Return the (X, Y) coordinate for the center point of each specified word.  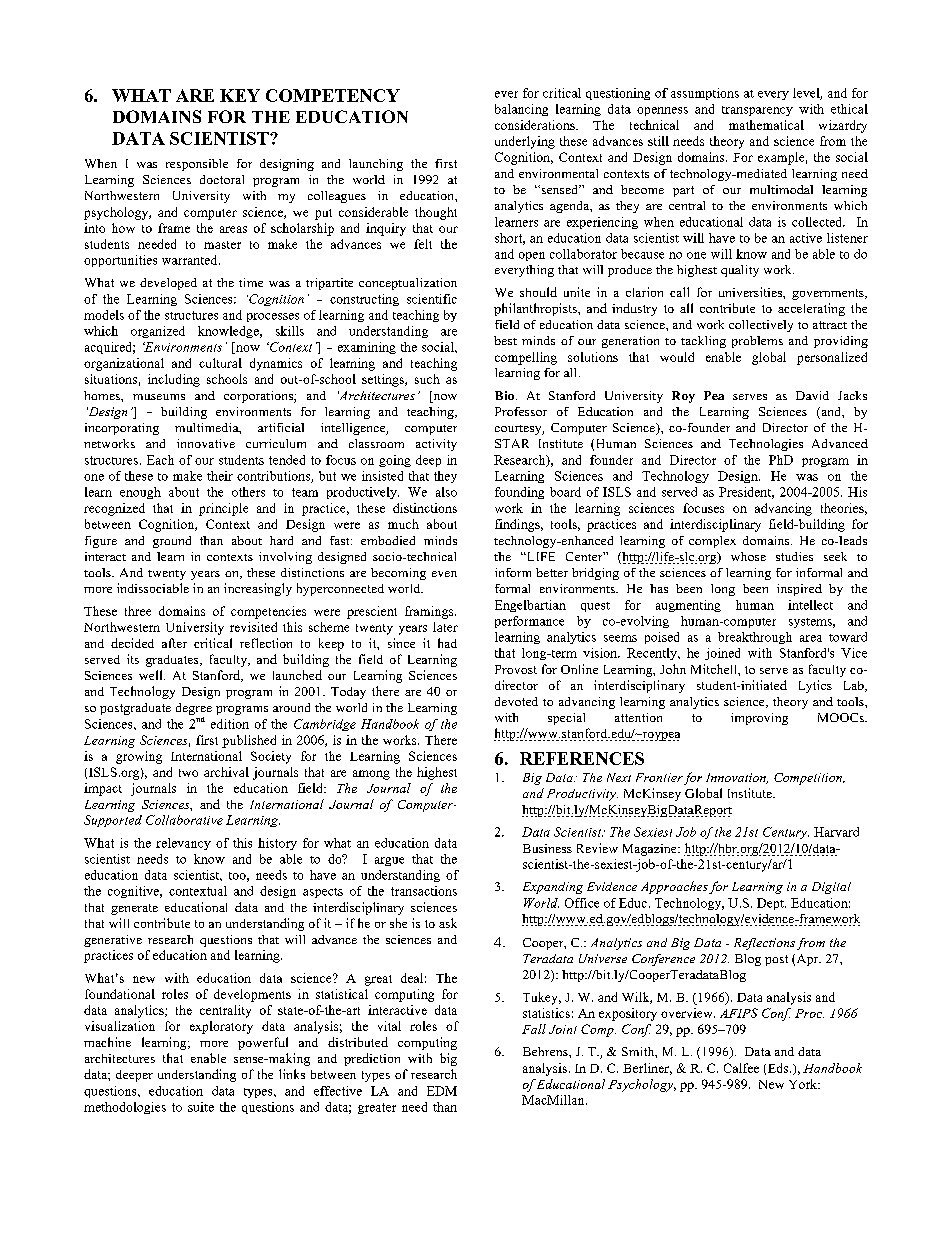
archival (226, 772)
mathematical (766, 125)
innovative (206, 443)
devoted (516, 701)
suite (201, 1107)
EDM (442, 1091)
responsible (197, 165)
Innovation (737, 778)
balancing (521, 110)
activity (436, 445)
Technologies (766, 445)
